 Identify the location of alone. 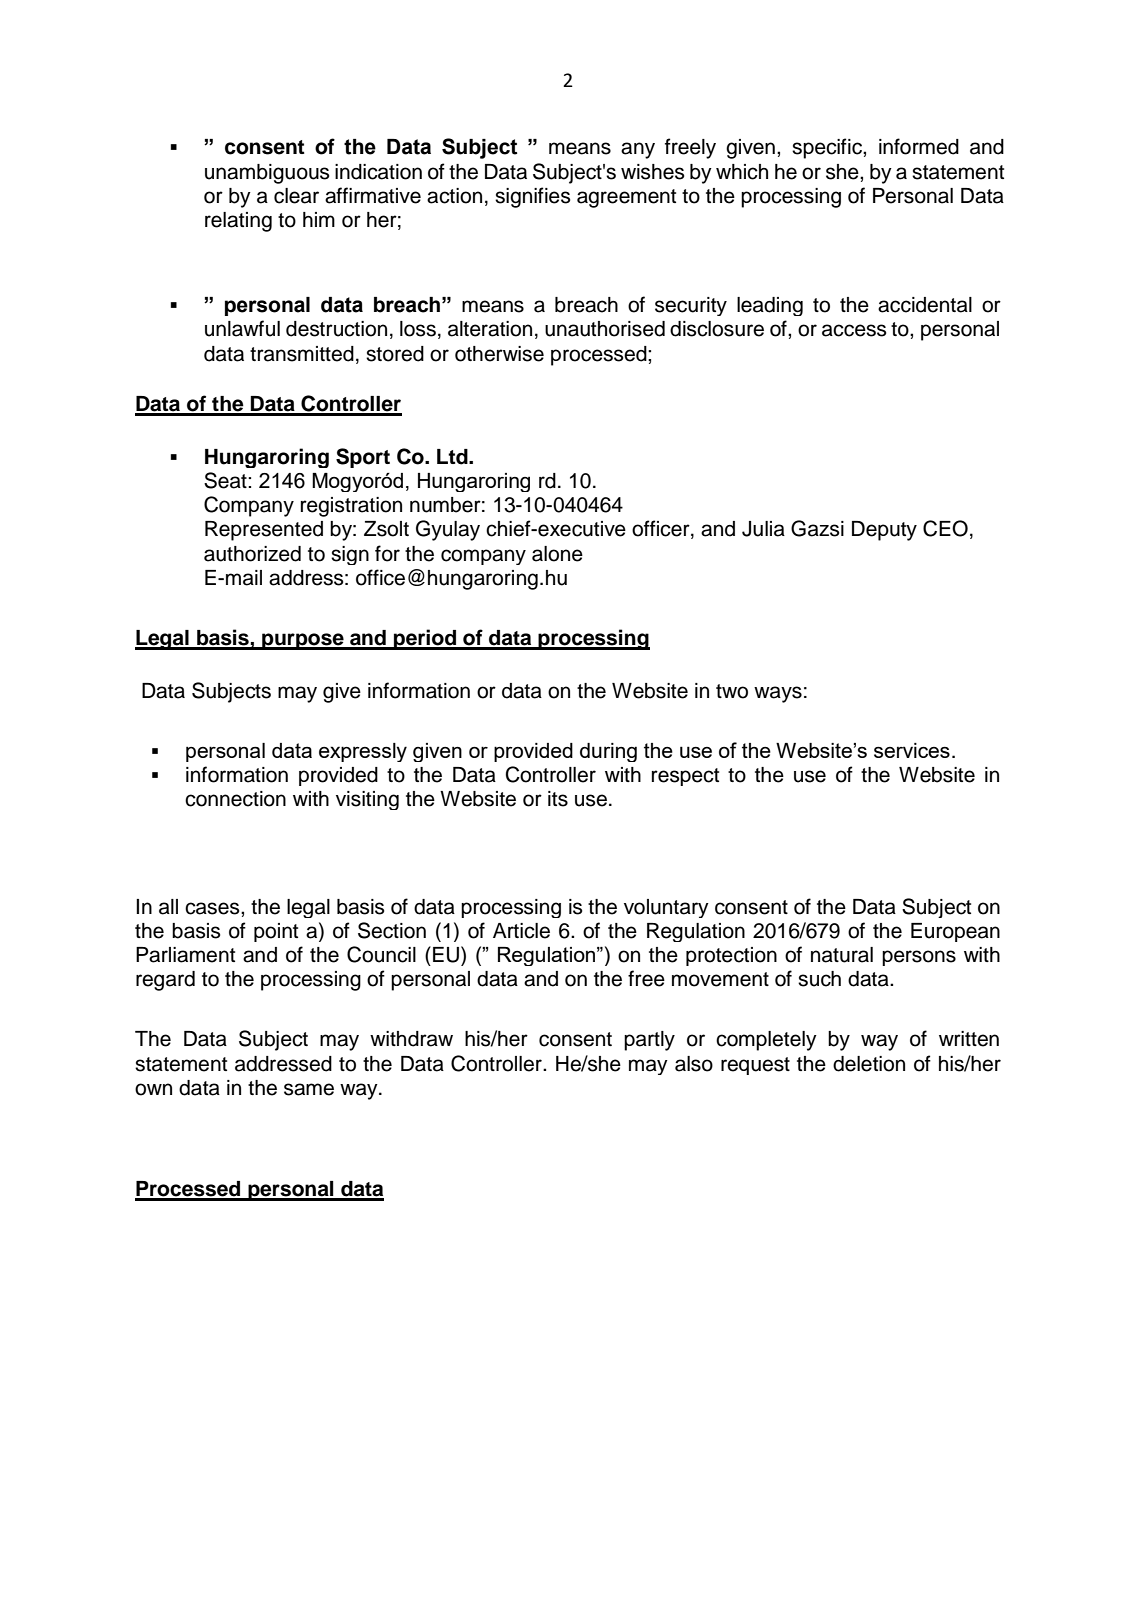
(557, 554).
